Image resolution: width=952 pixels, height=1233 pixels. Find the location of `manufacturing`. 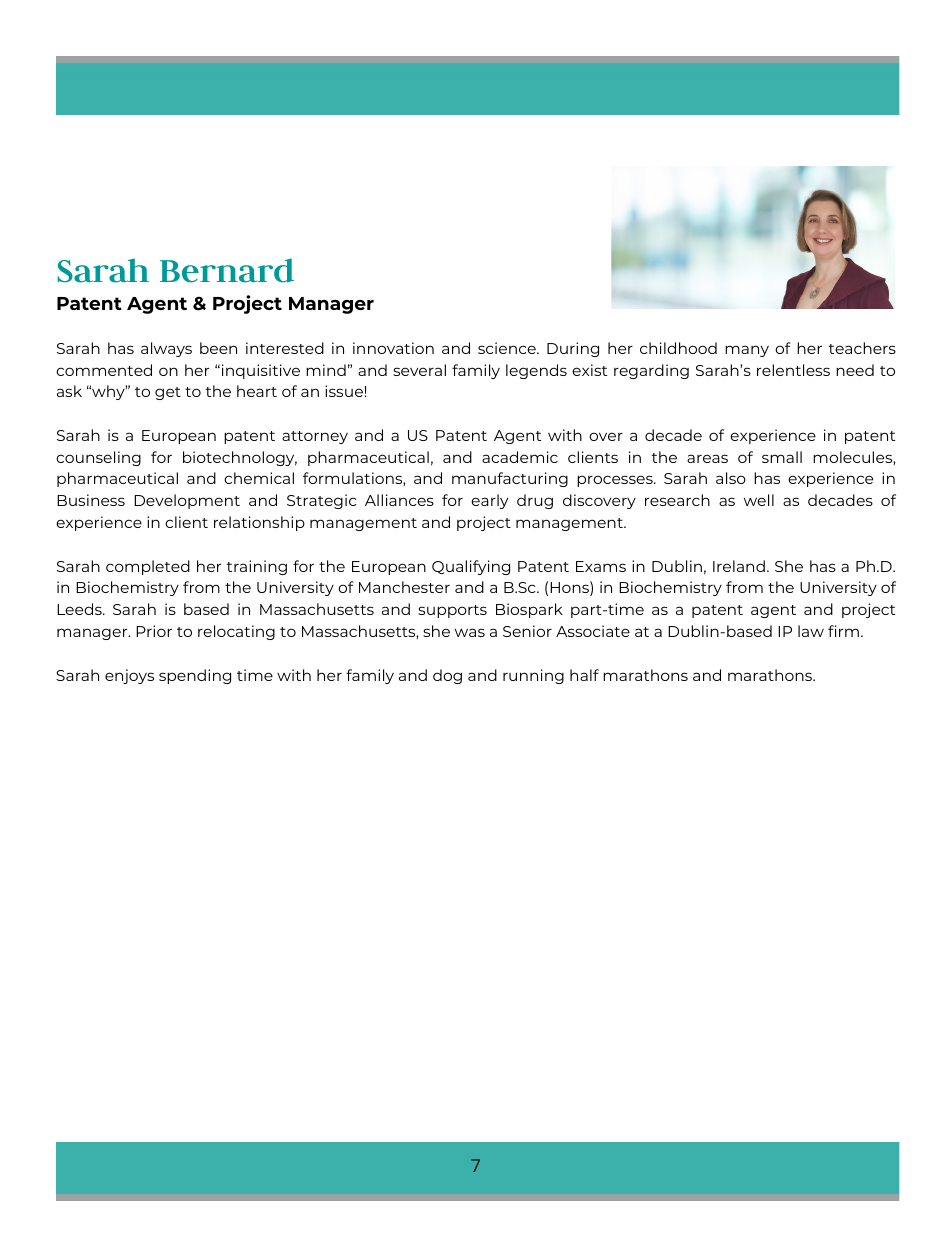

manufacturing is located at coordinates (510, 479).
